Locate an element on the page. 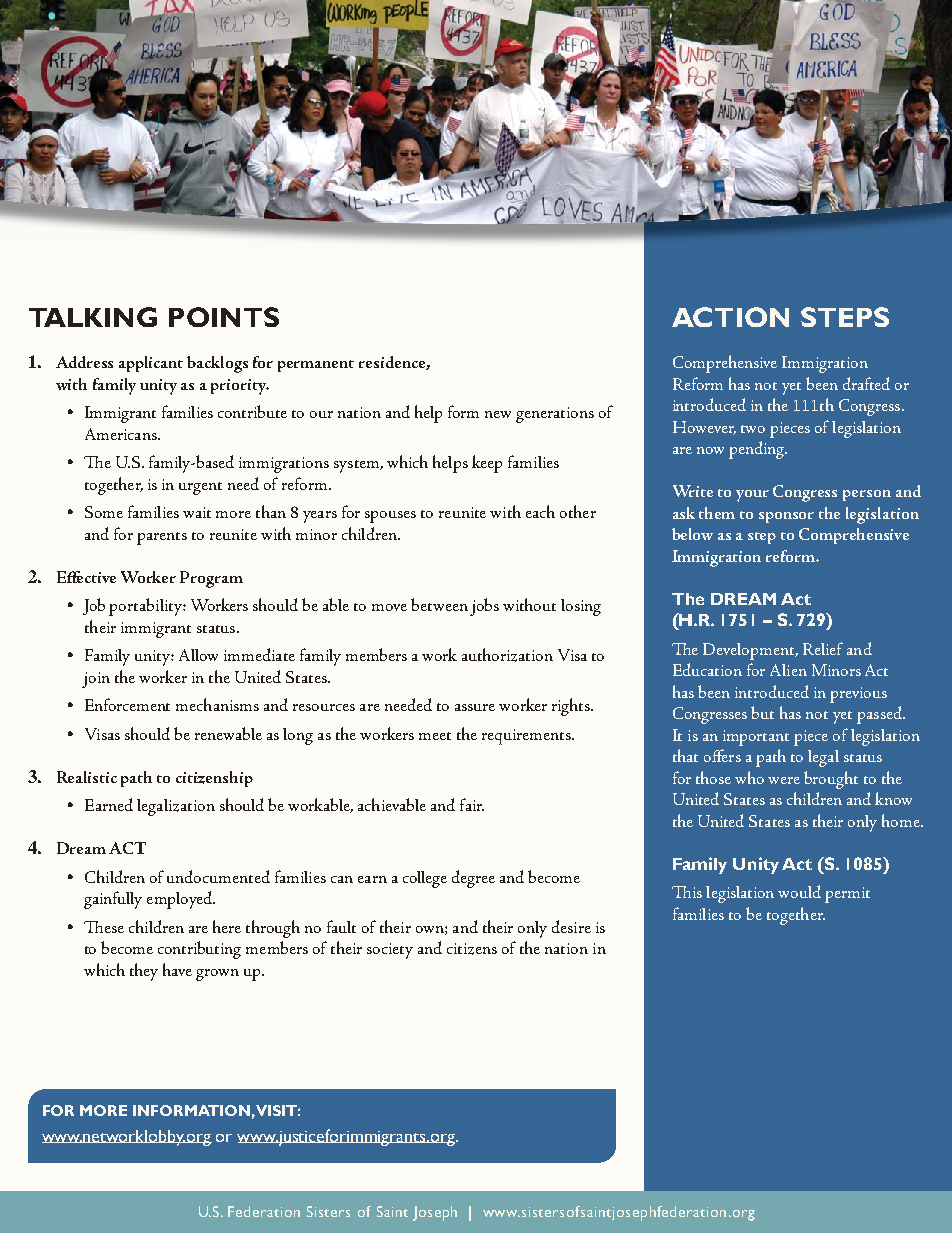  contributing is located at coordinates (199, 950).
